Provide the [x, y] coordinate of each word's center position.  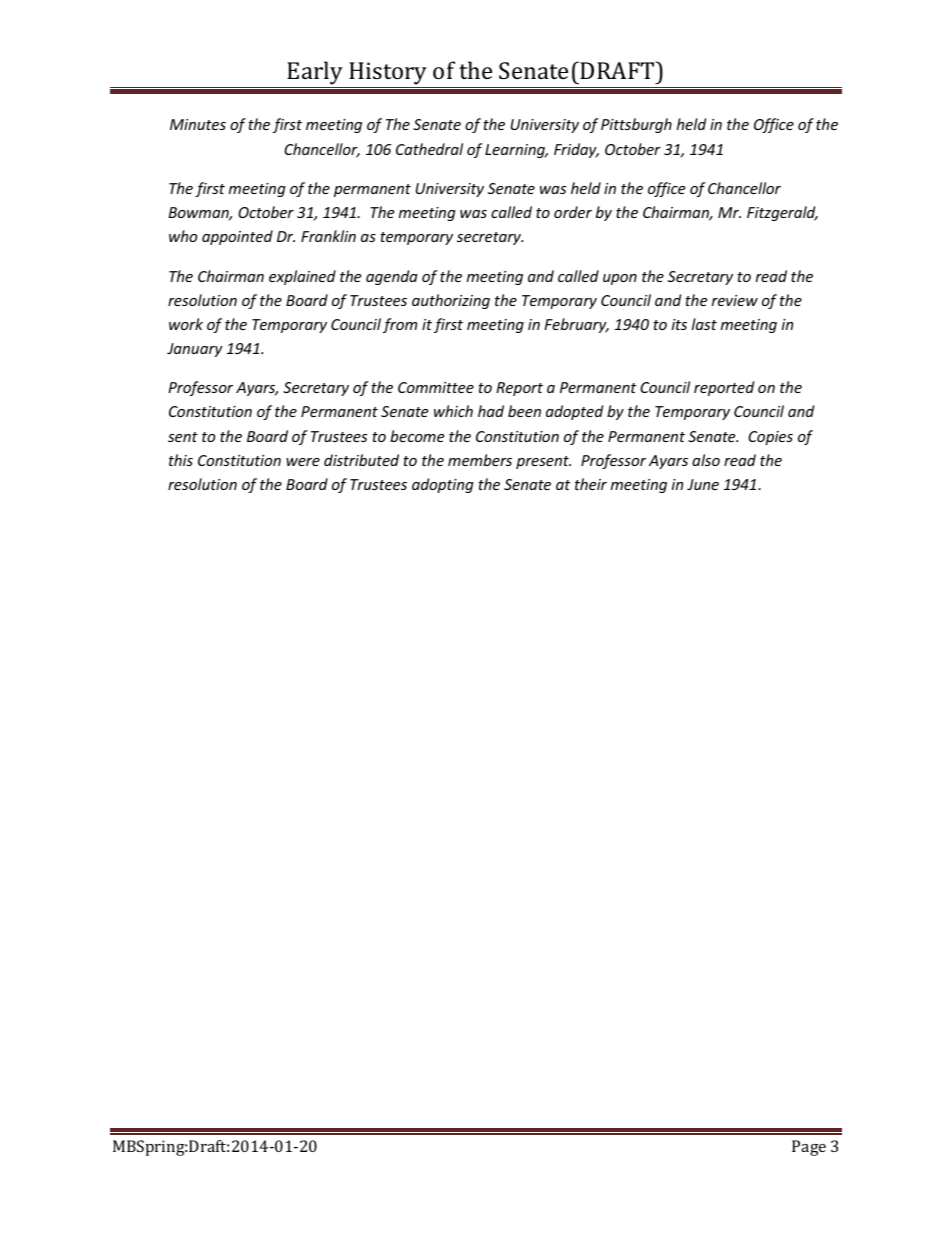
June [703, 484]
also [706, 460]
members [480, 460]
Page [809, 1148]
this [181, 460]
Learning [516, 151]
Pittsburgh [636, 125]
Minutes [198, 124]
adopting [443, 485]
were [303, 462]
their [591, 484]
